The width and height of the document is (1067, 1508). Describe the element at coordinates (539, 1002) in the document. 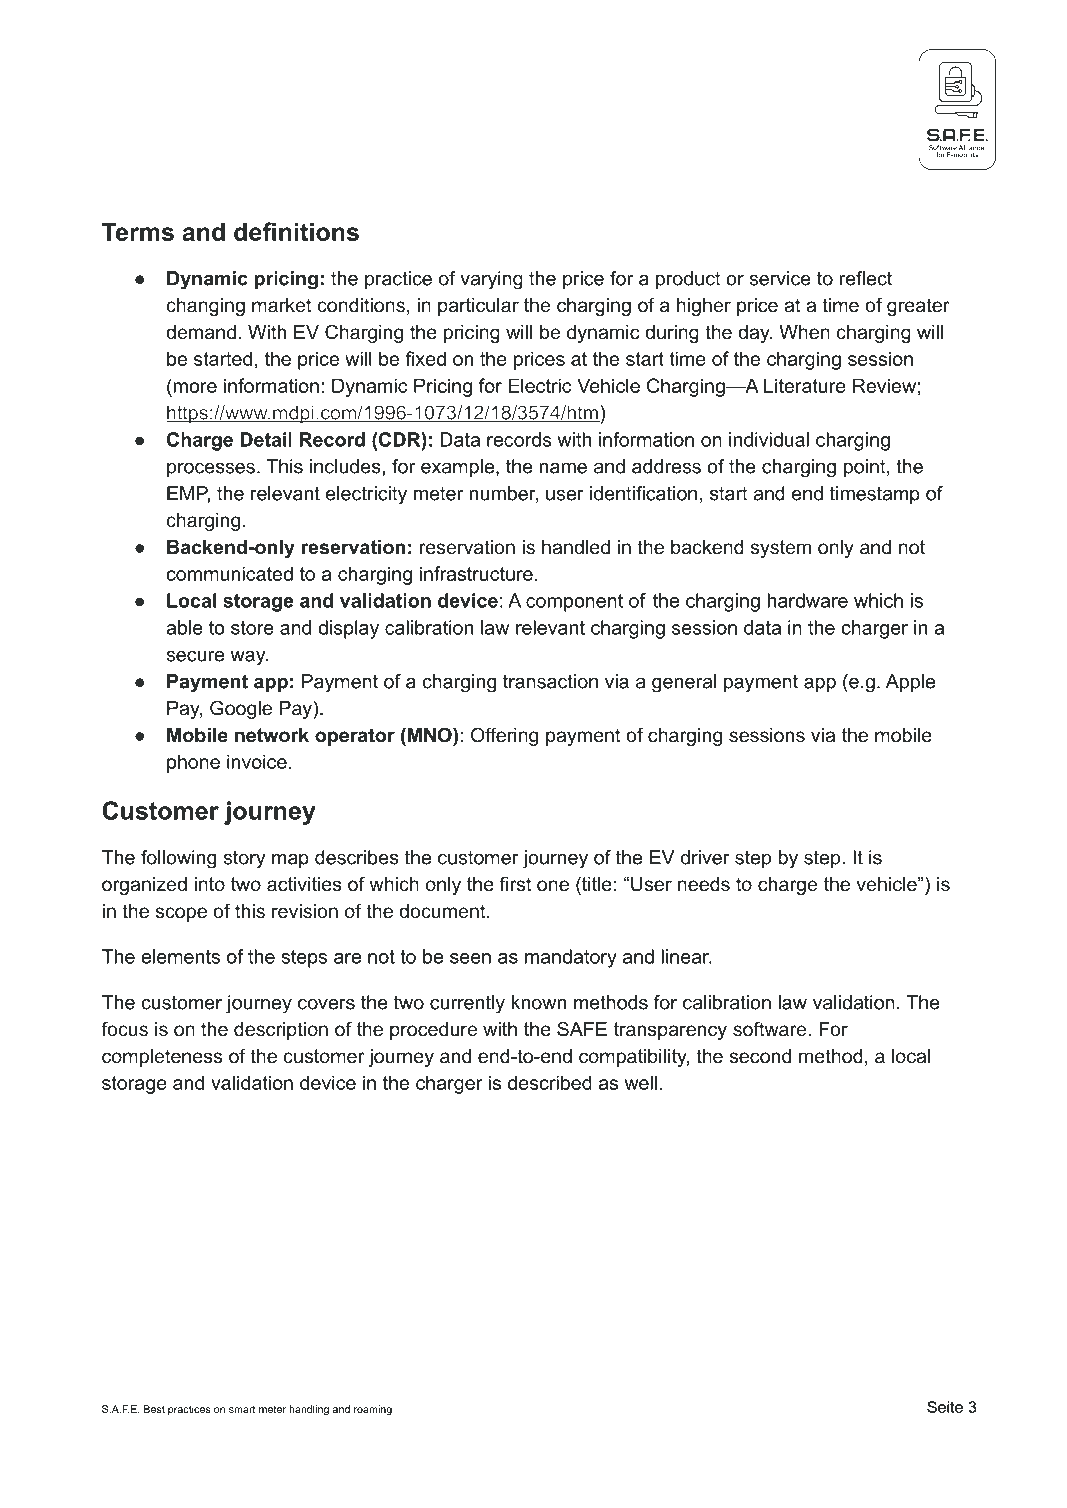

I see `known` at that location.
